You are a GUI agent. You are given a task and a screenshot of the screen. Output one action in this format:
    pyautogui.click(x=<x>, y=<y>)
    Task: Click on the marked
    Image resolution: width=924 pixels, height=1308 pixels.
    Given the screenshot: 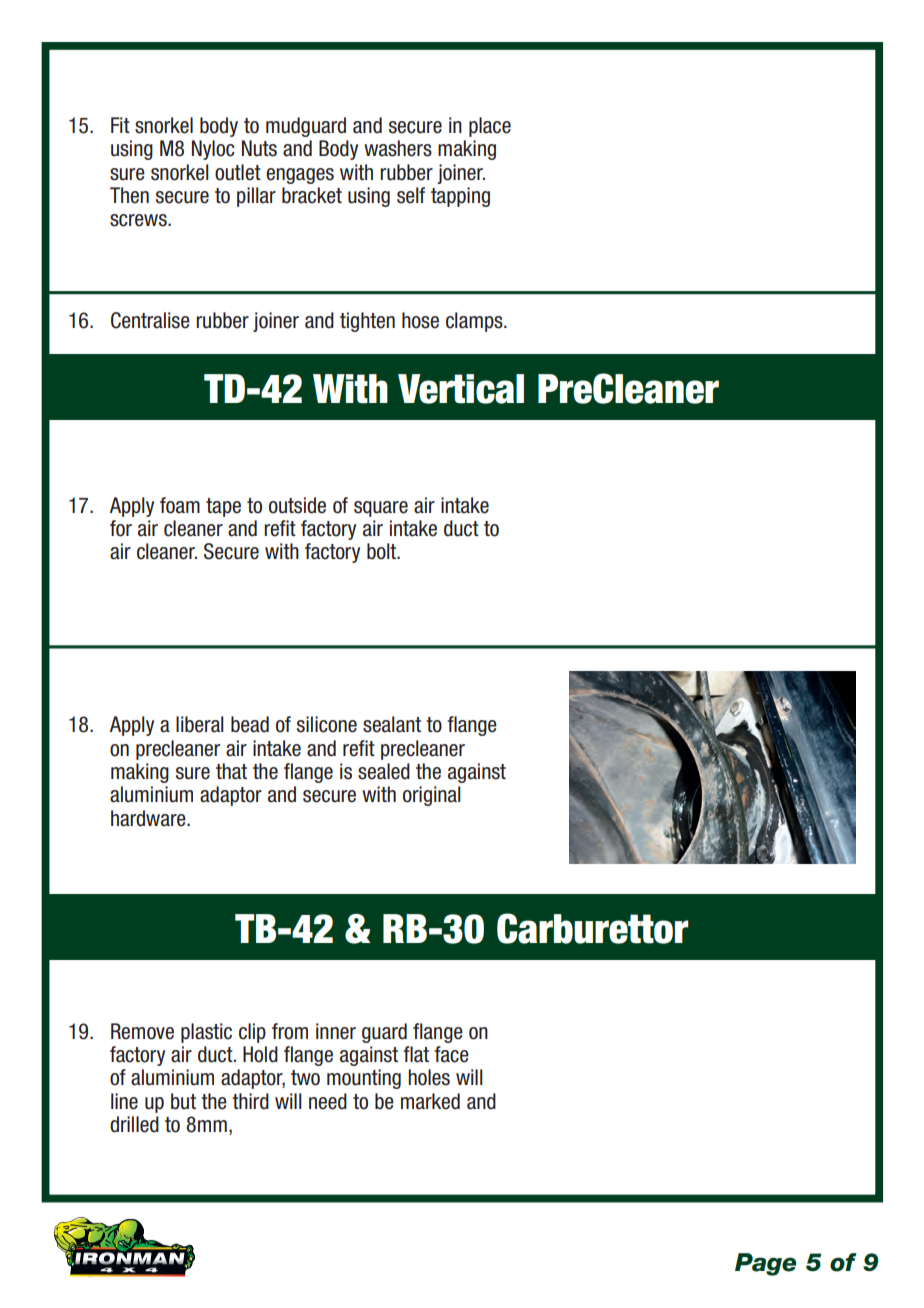 What is the action you would take?
    pyautogui.click(x=430, y=1101)
